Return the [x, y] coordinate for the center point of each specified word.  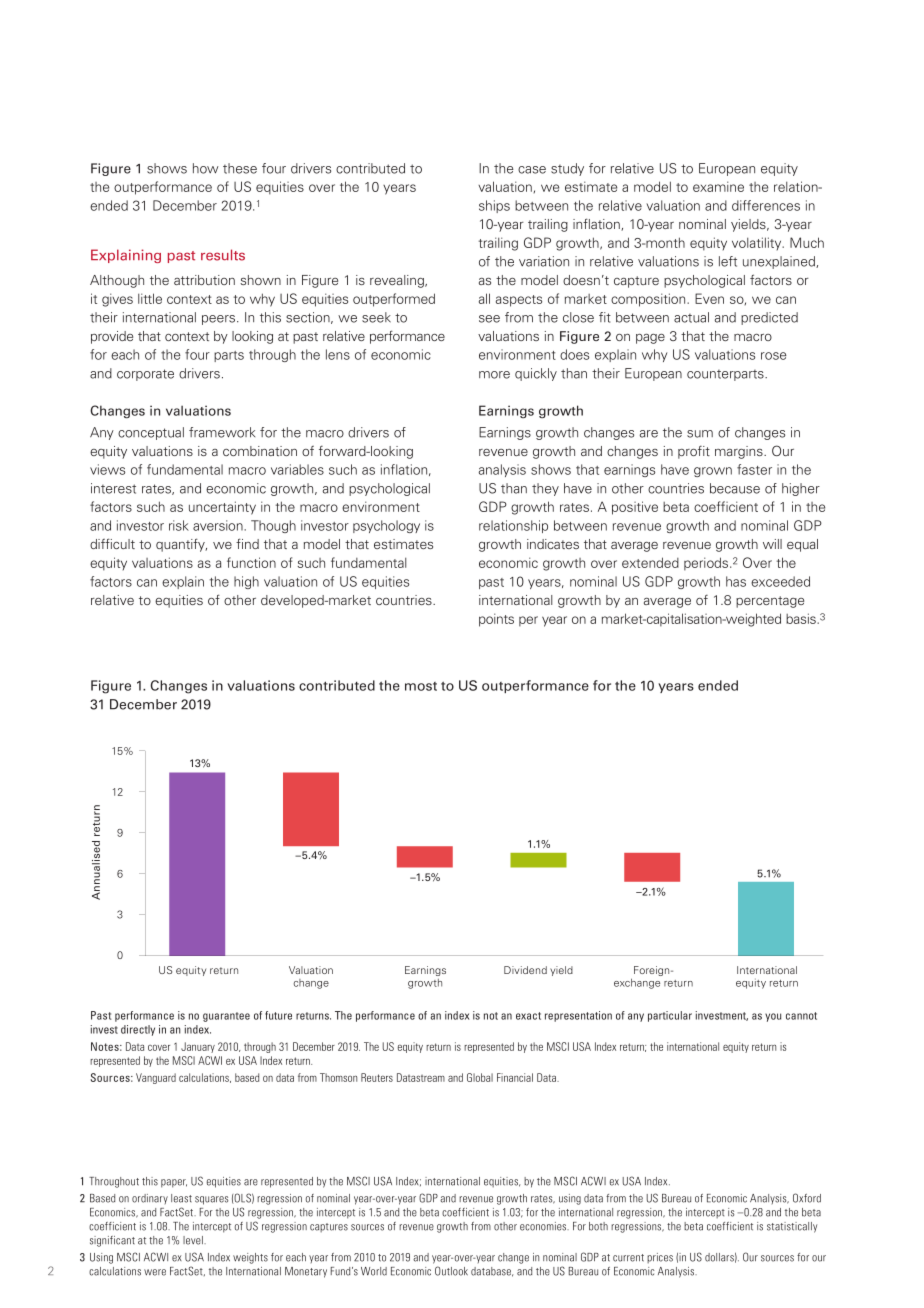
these [240, 168]
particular [670, 1016]
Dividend [525, 970]
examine [718, 186]
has [736, 581]
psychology [386, 526]
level [194, 1240]
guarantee [226, 1017]
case [532, 170]
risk [179, 525]
